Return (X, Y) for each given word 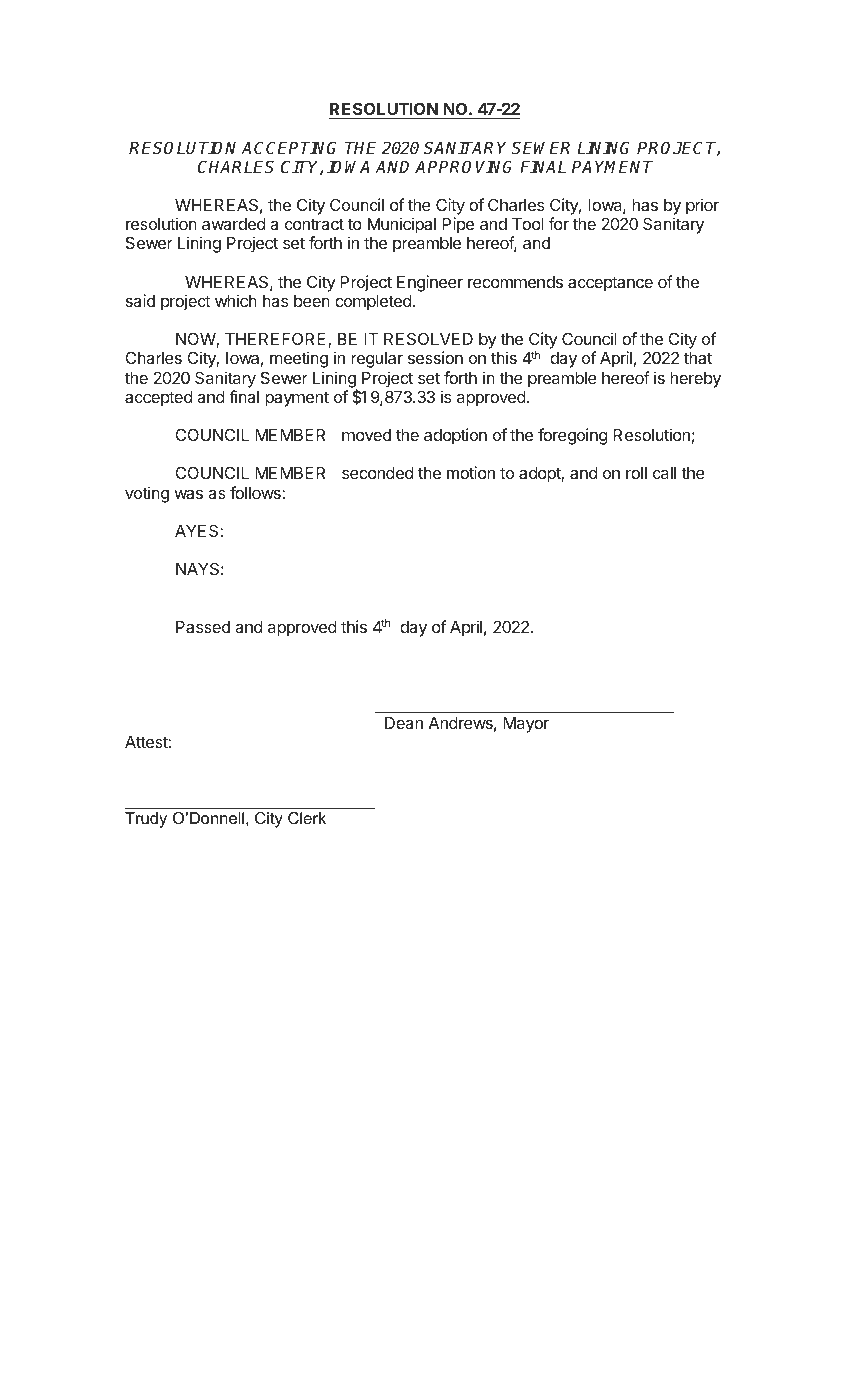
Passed (203, 627)
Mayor (526, 725)
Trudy (146, 820)
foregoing (572, 436)
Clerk (307, 818)
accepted (158, 399)
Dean (404, 723)
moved (366, 435)
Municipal (402, 225)
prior (702, 206)
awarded (233, 224)
